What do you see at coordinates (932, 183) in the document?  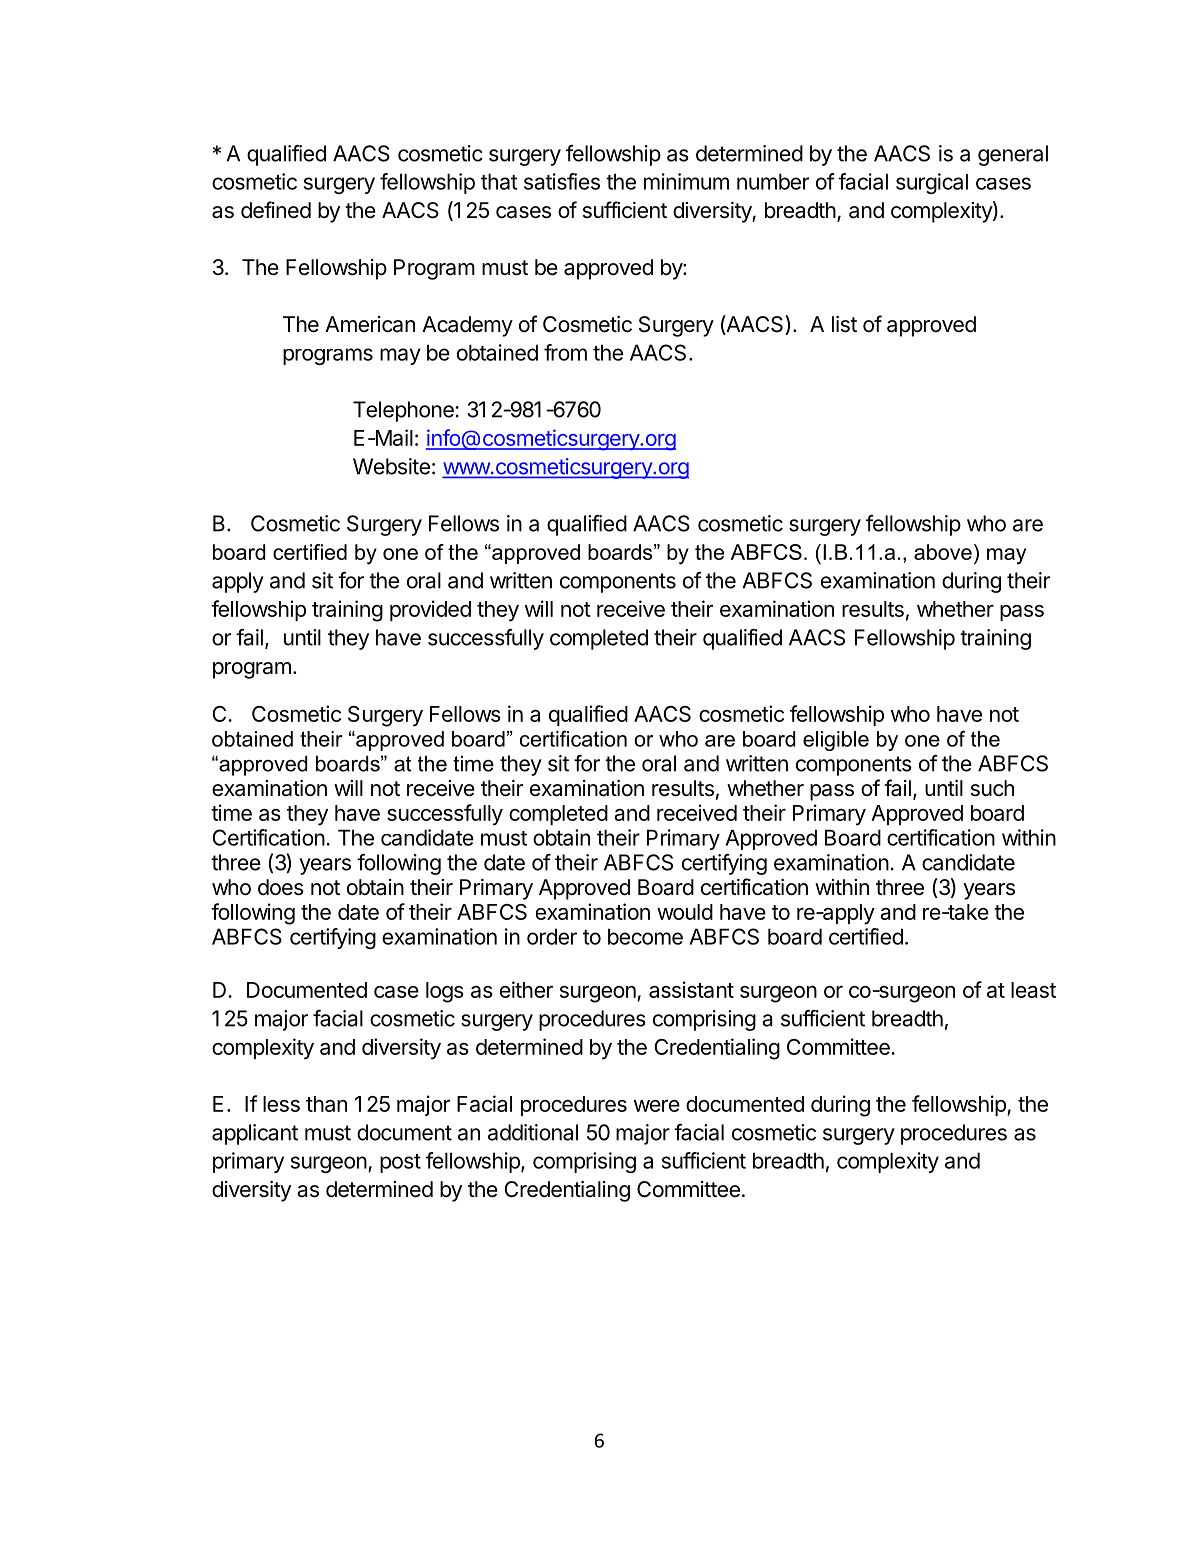 I see `surgical` at bounding box center [932, 183].
